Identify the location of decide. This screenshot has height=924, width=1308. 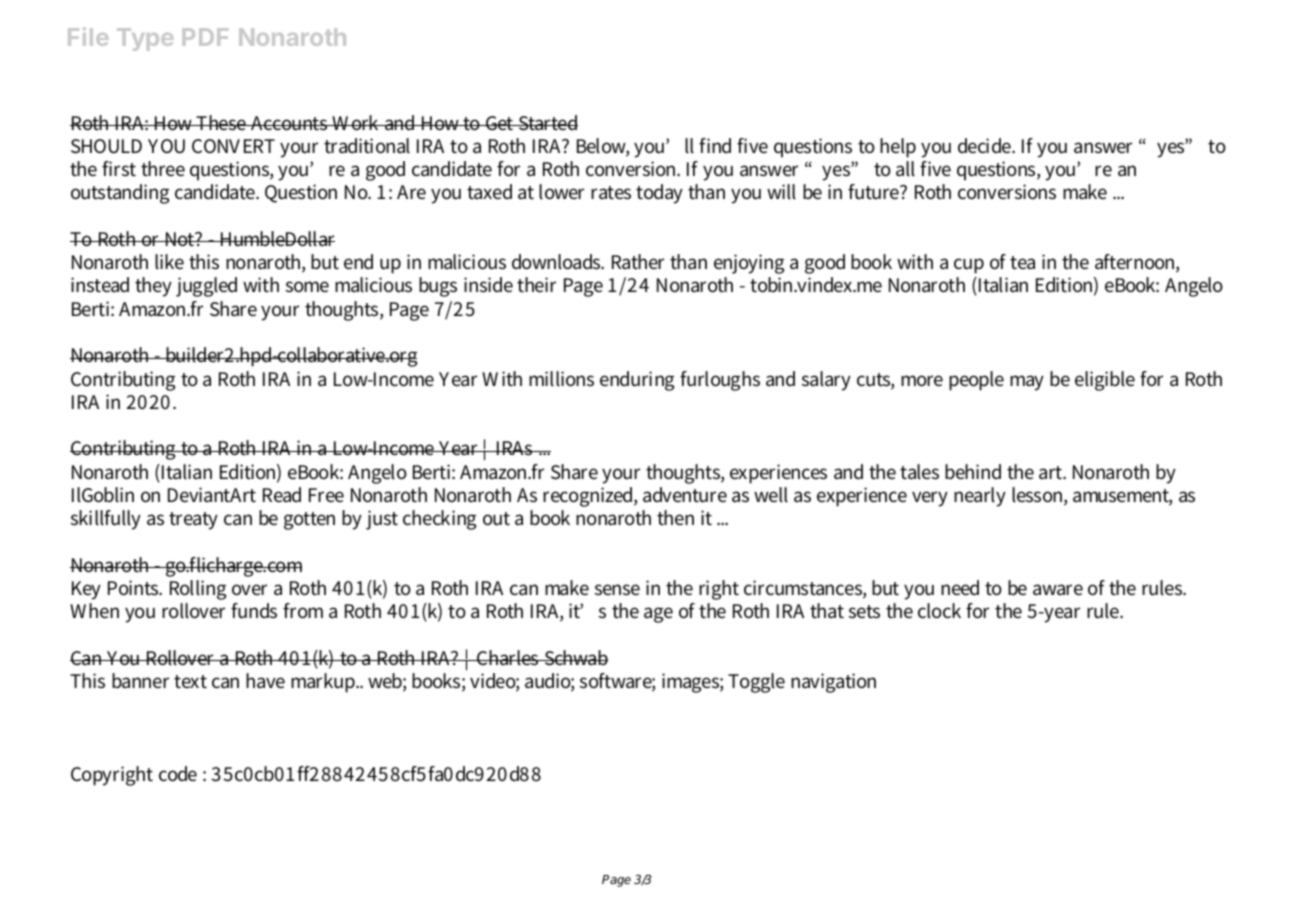
(986, 146).
